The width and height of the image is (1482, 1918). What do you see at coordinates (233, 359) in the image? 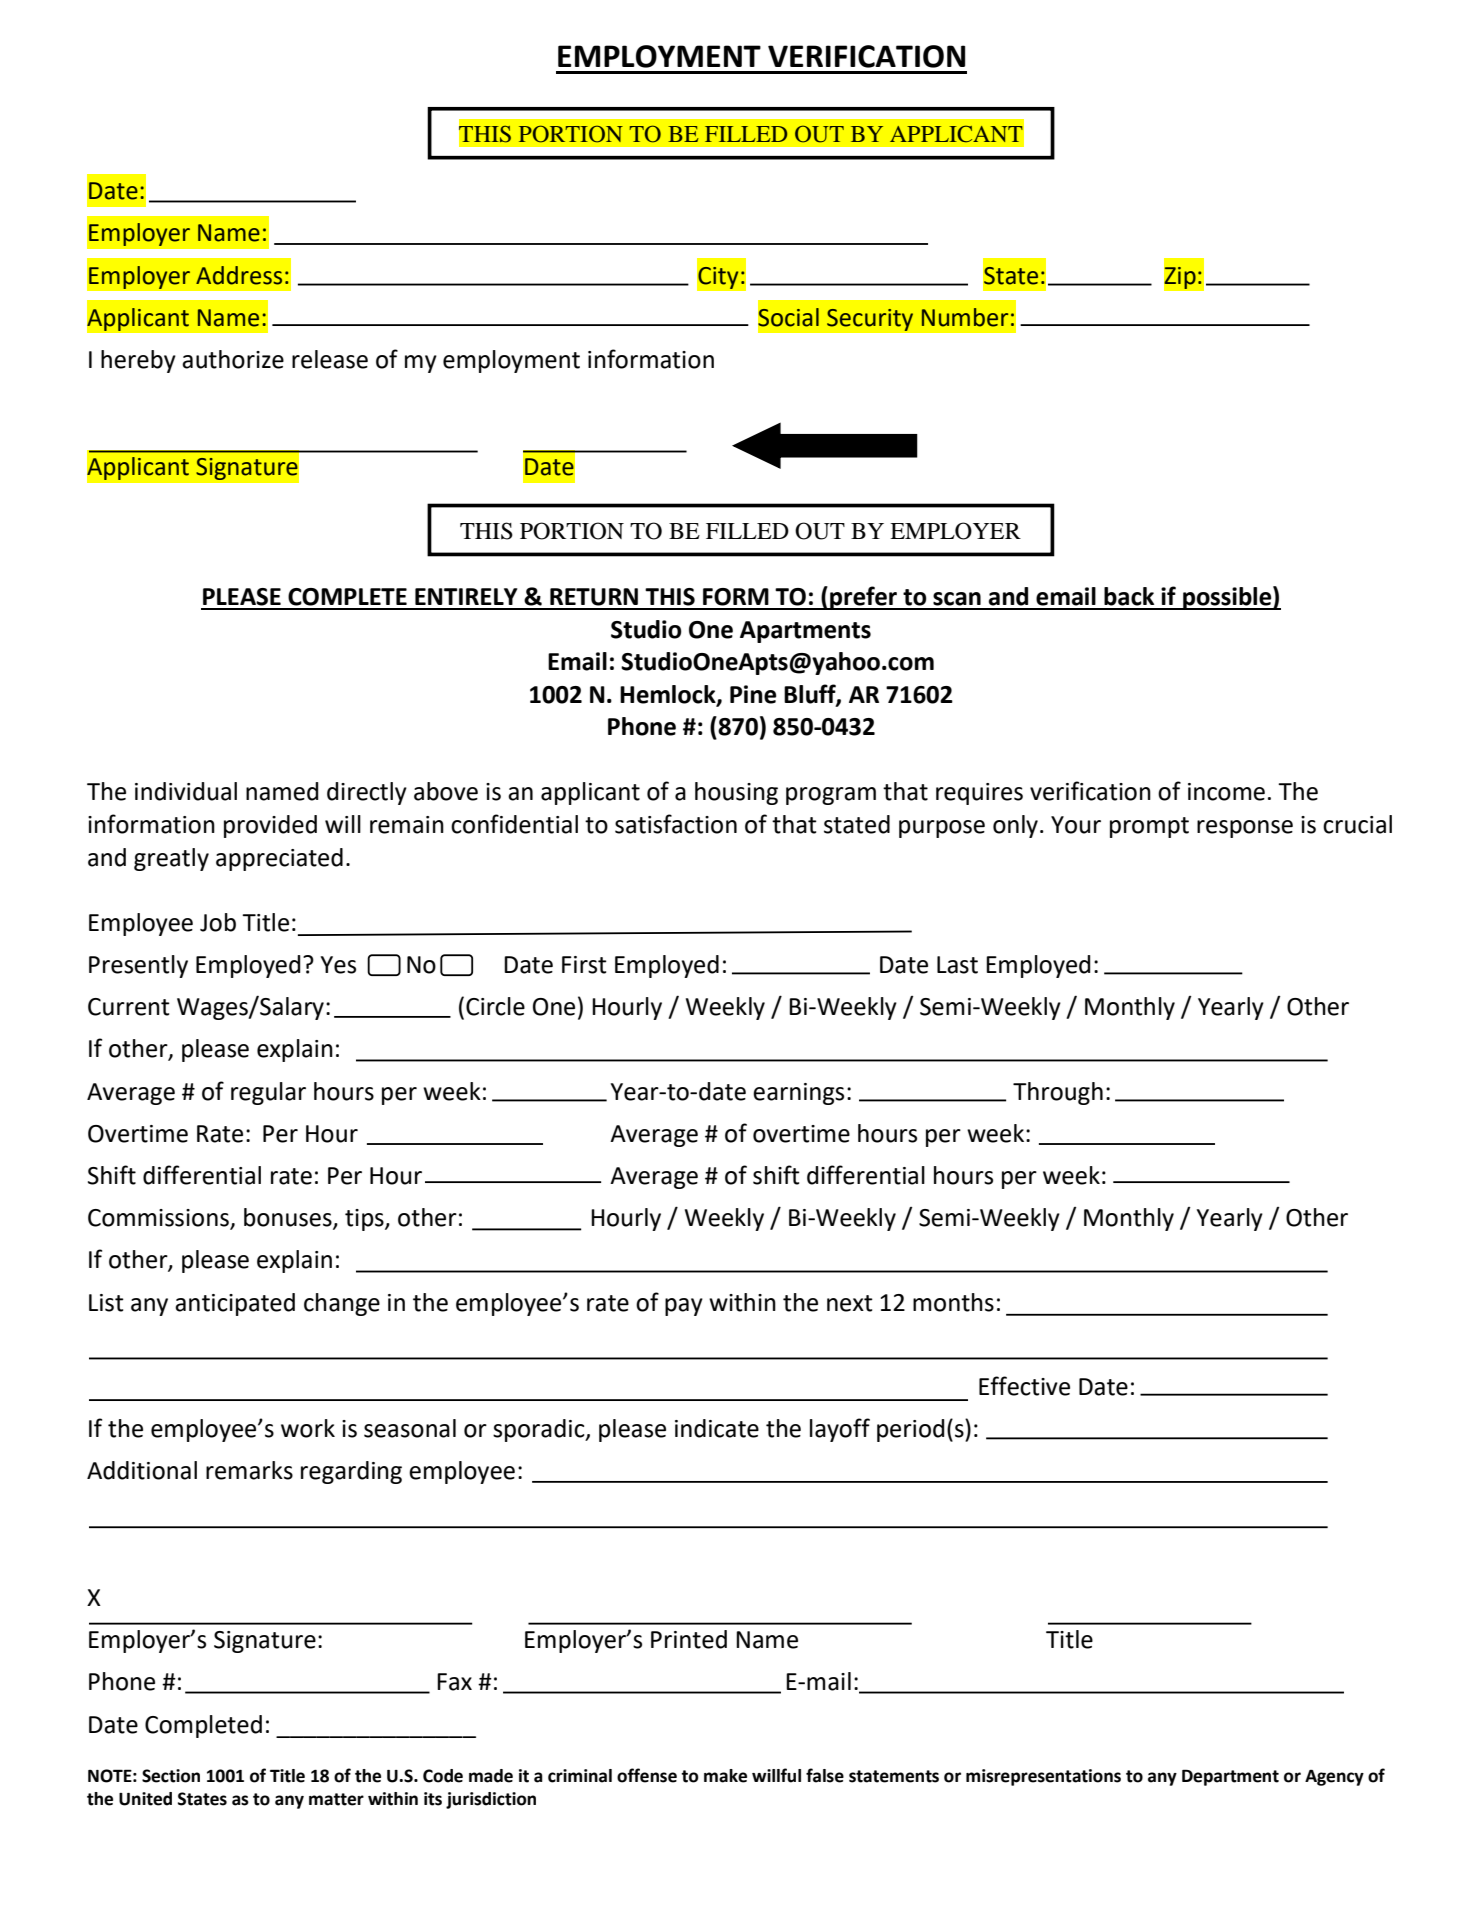
I see `authorize` at bounding box center [233, 359].
